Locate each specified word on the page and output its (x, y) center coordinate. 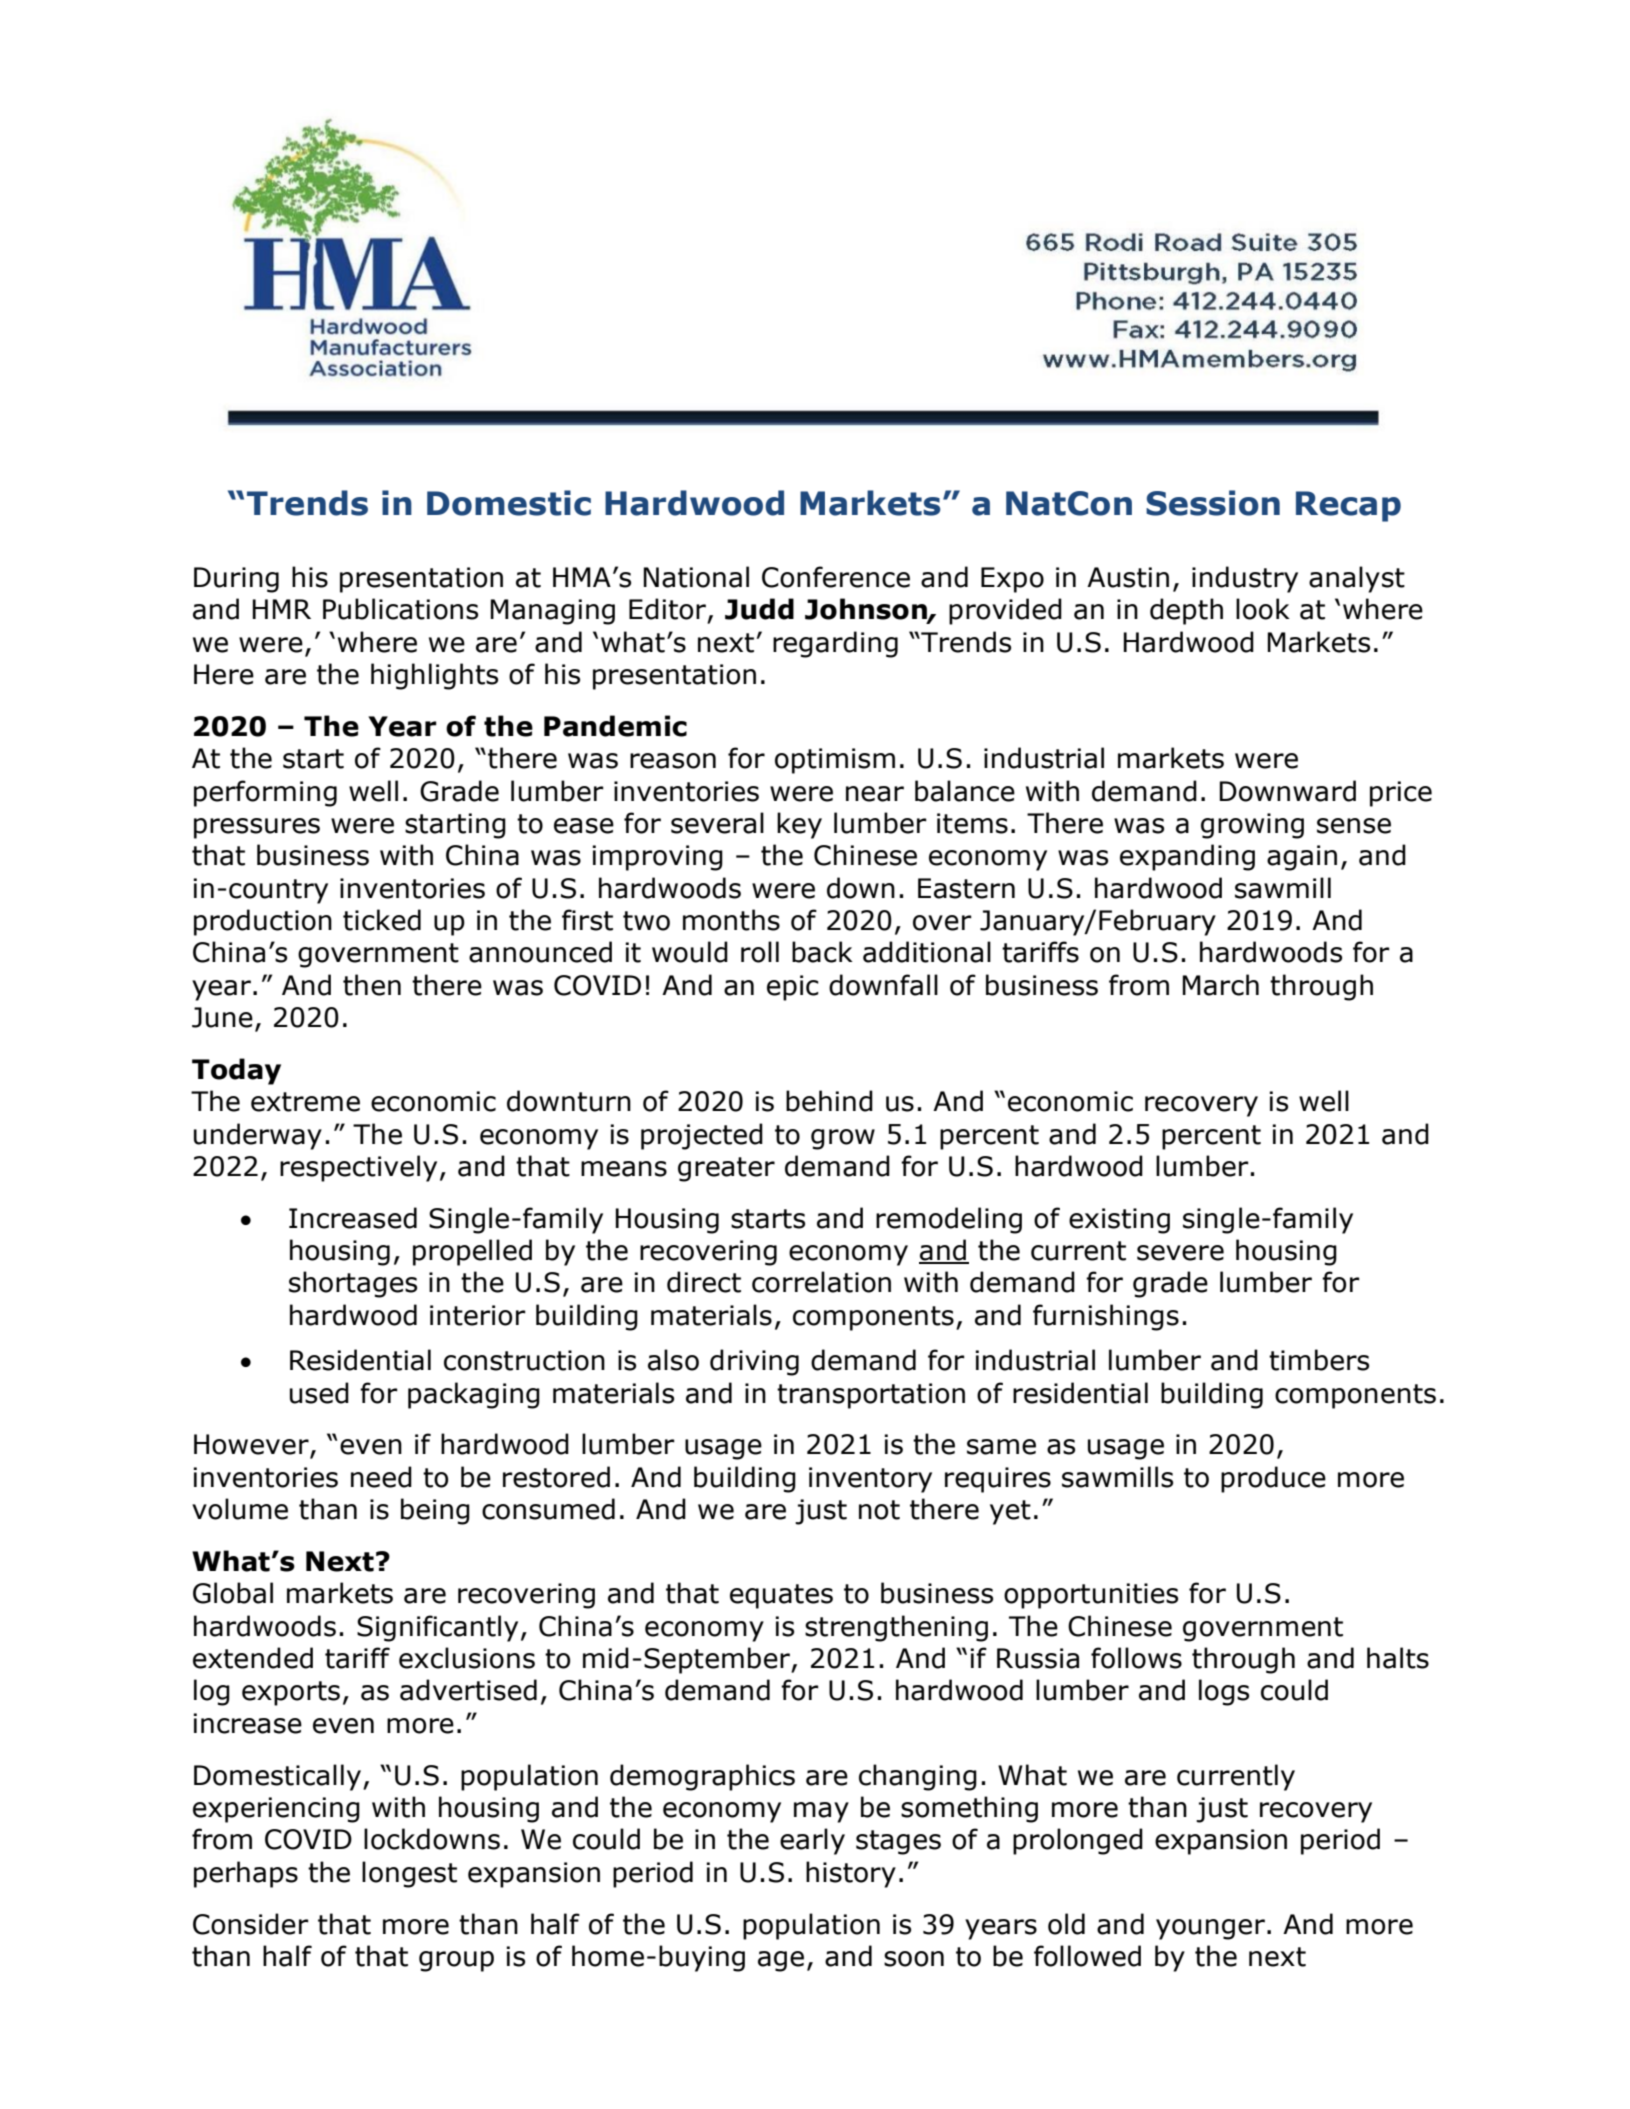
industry (1245, 579)
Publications (400, 609)
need (381, 1477)
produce (1273, 1479)
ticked (382, 920)
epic (793, 988)
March (1220, 985)
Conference (836, 577)
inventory (870, 1480)
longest (409, 1874)
